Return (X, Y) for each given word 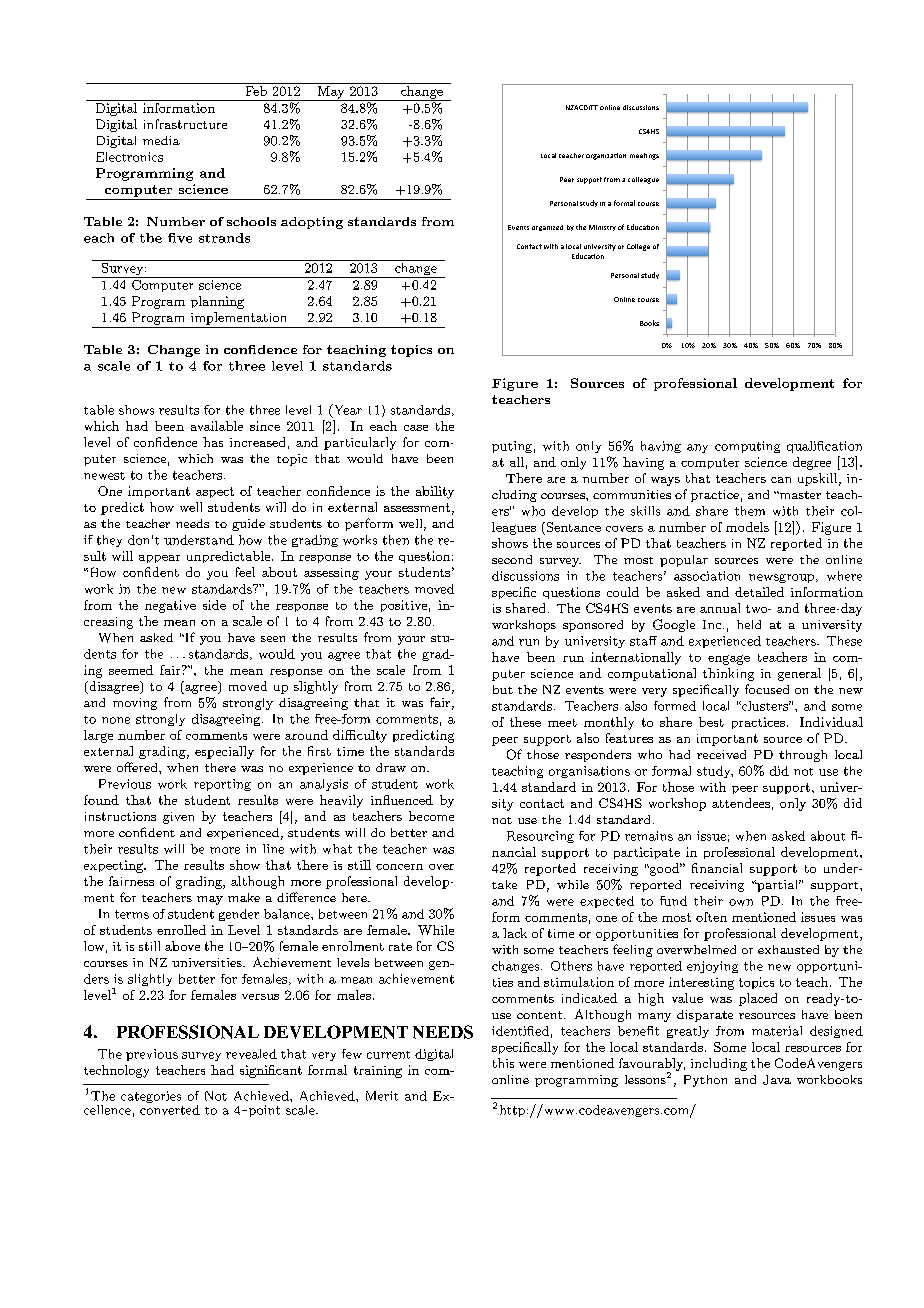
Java (777, 1080)
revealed (251, 1054)
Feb (256, 91)
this (503, 1063)
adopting (312, 223)
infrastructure (185, 124)
